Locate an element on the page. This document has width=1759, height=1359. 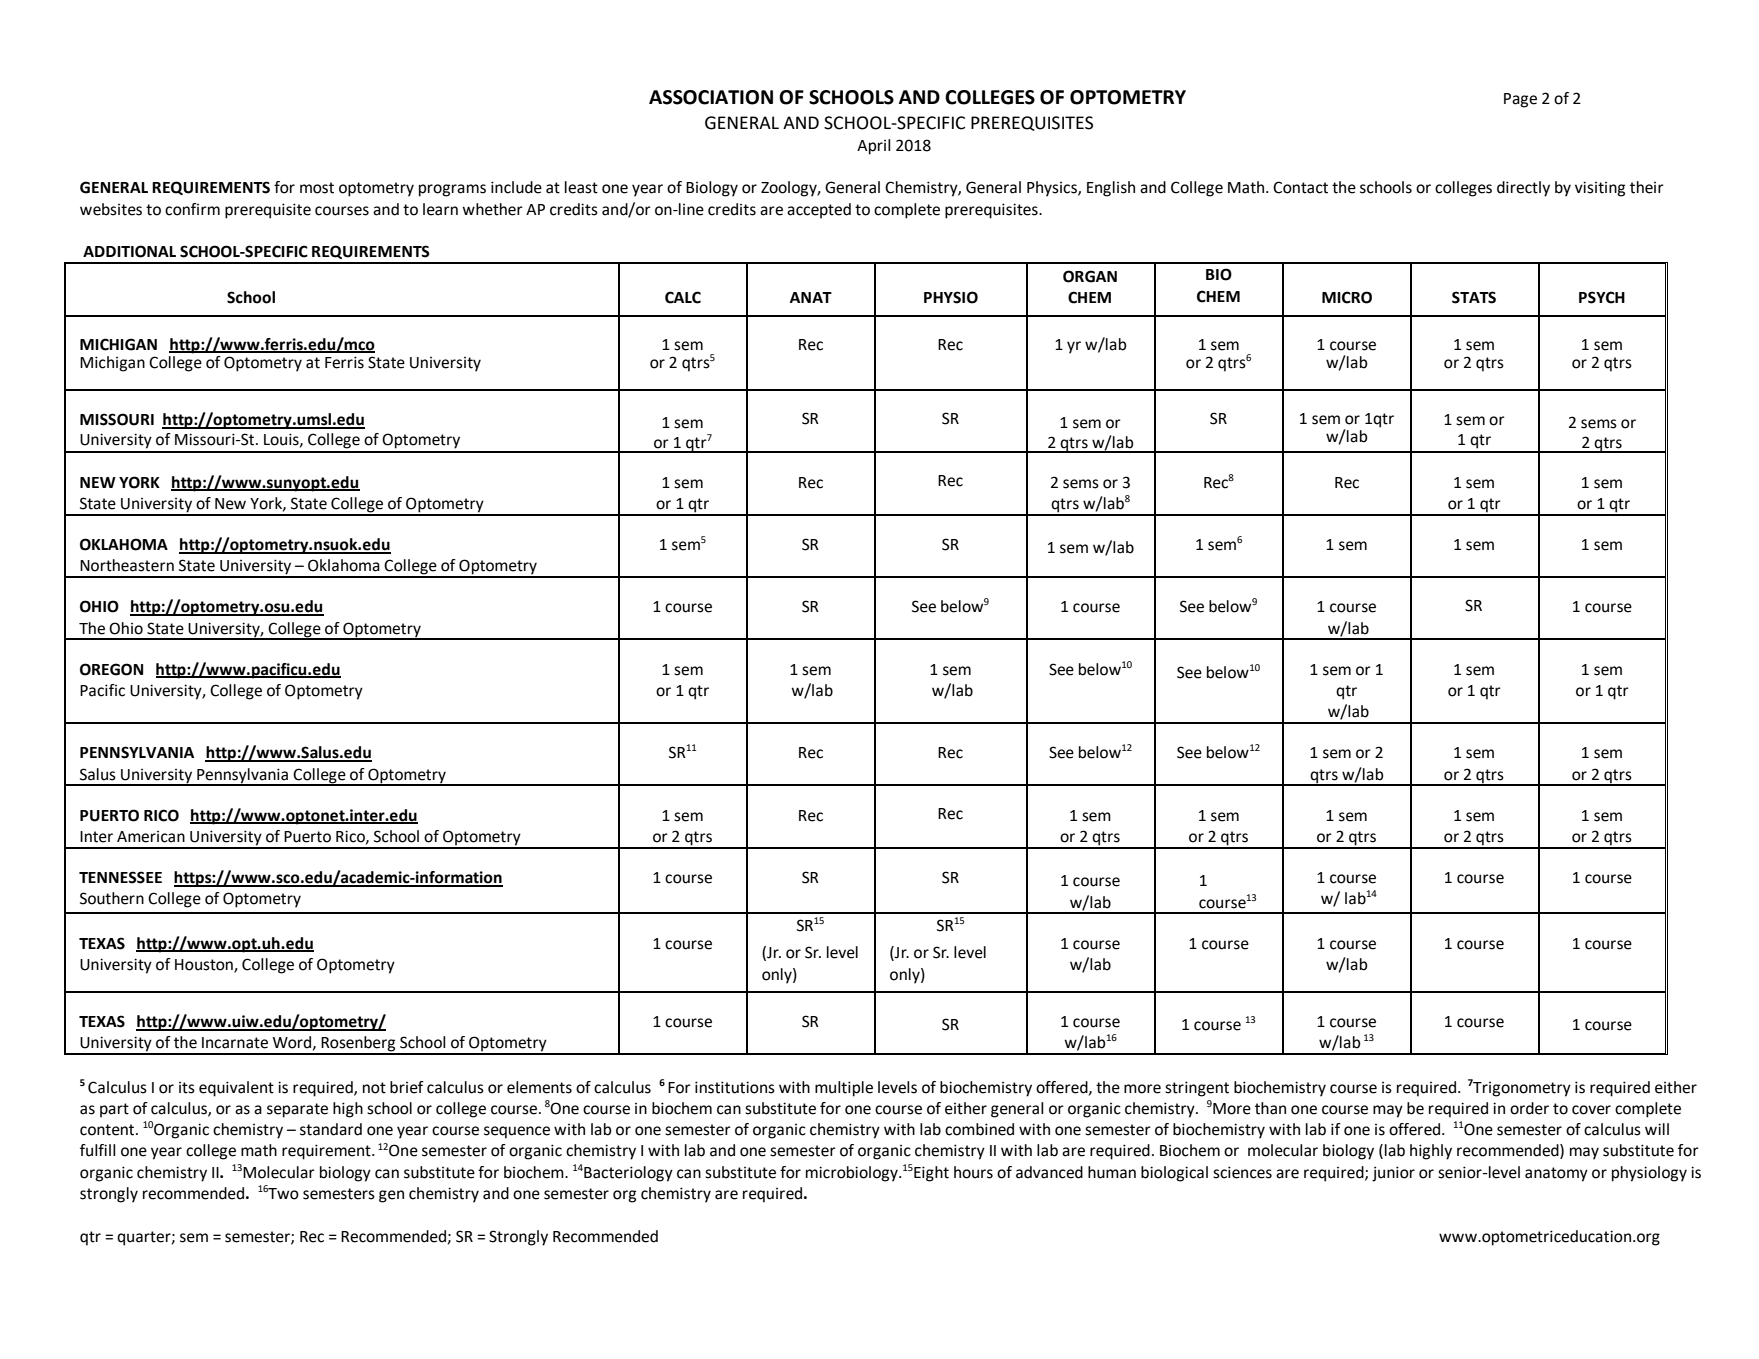
Northeastern is located at coordinates (127, 565).
